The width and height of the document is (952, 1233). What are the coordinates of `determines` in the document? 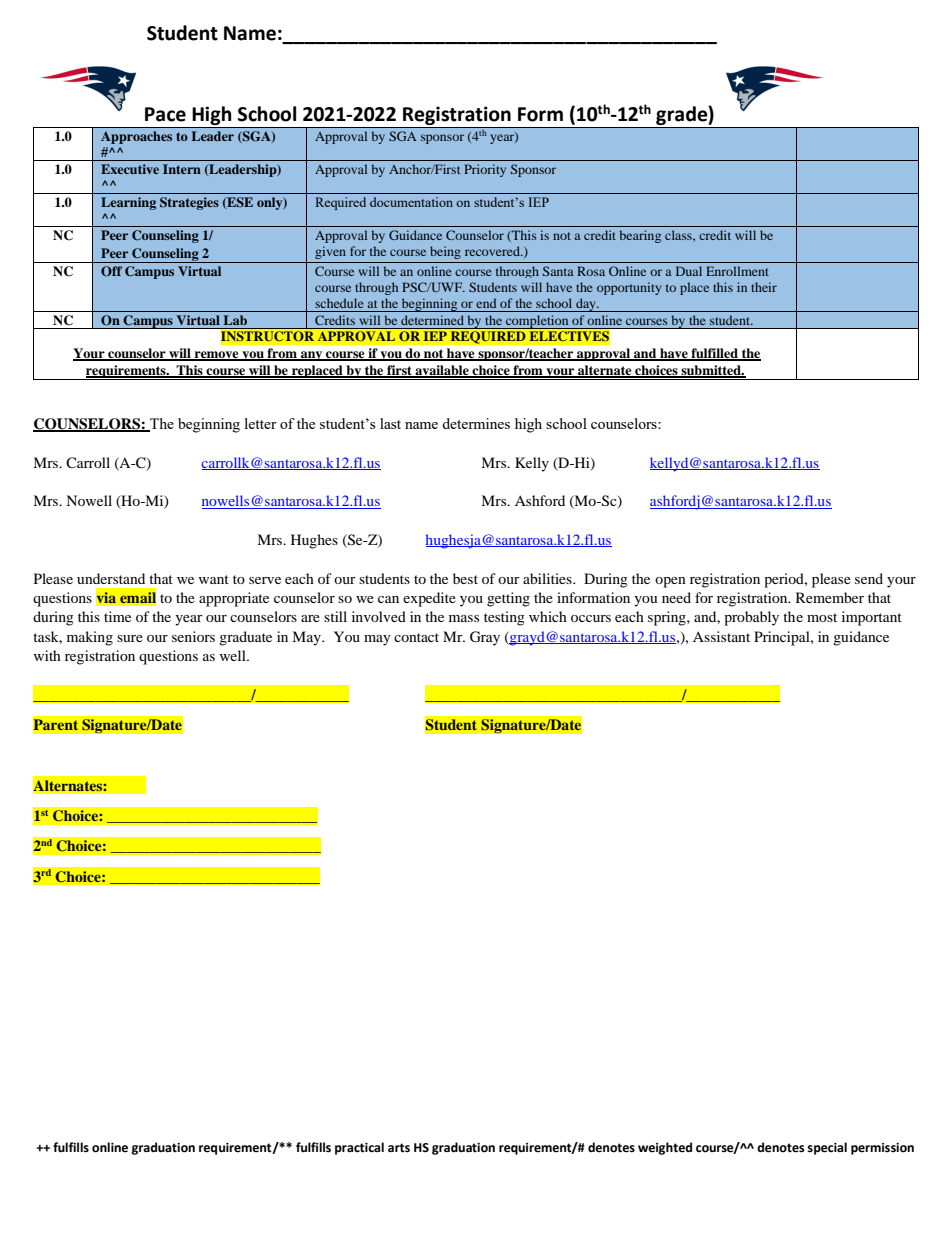 It's located at (476, 423).
